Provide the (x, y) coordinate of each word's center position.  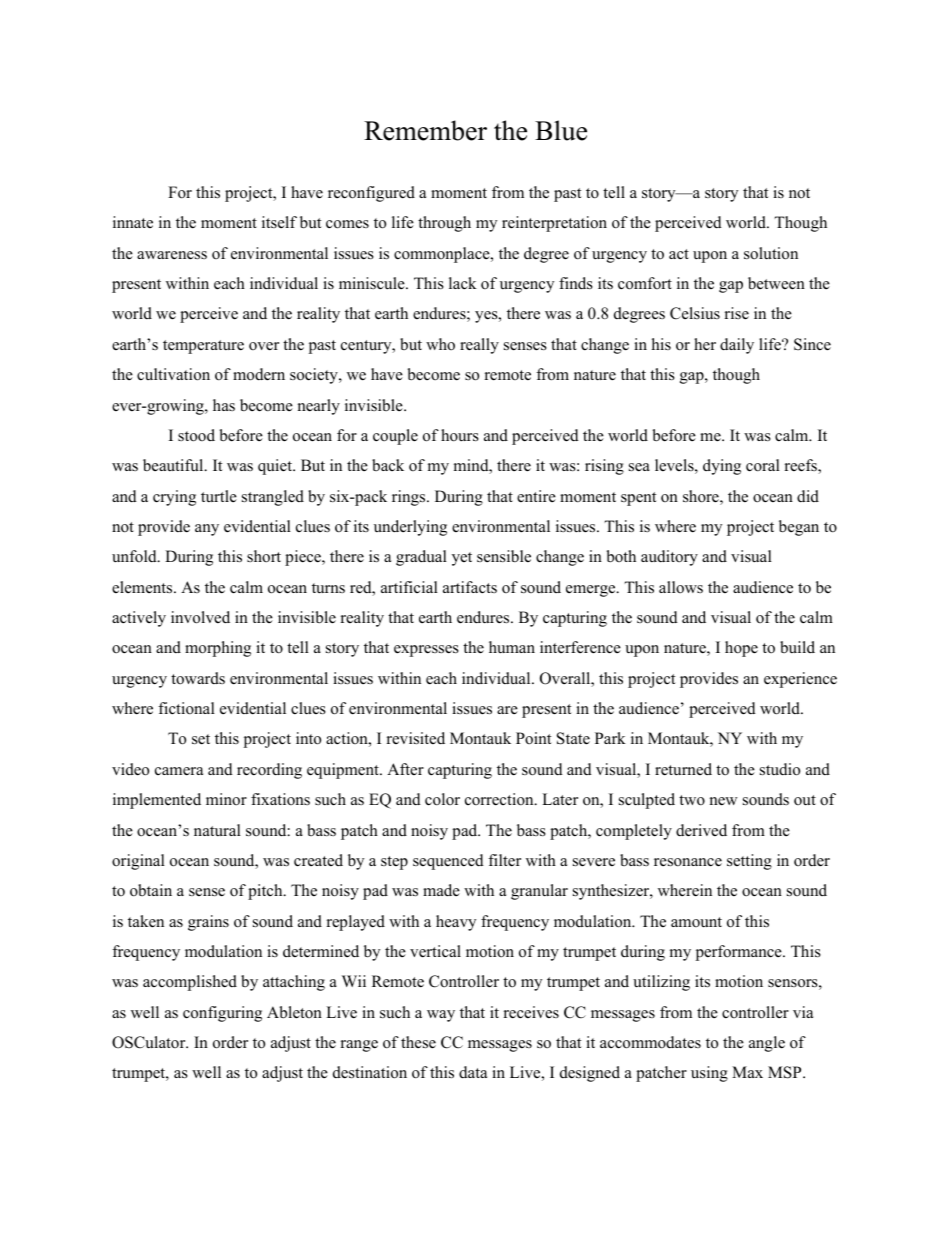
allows (681, 587)
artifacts (470, 587)
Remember (425, 130)
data (473, 1072)
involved (200, 617)
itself (279, 222)
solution (771, 253)
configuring (222, 1014)
